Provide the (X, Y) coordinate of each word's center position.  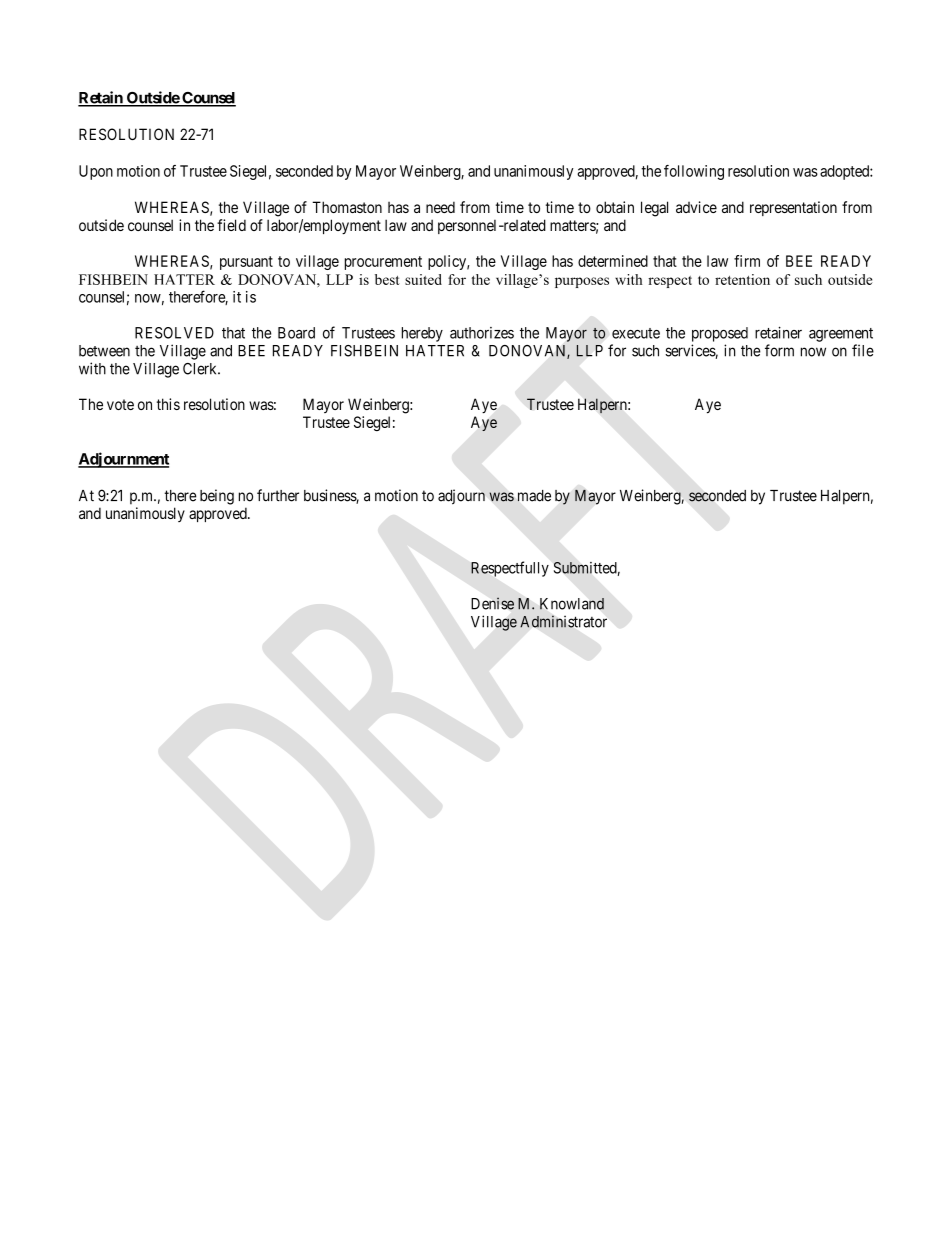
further (278, 495)
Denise (492, 603)
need (440, 207)
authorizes (482, 333)
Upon (96, 172)
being (217, 497)
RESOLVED (174, 333)
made (534, 496)
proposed (720, 334)
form (779, 350)
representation (793, 208)
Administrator (563, 621)
